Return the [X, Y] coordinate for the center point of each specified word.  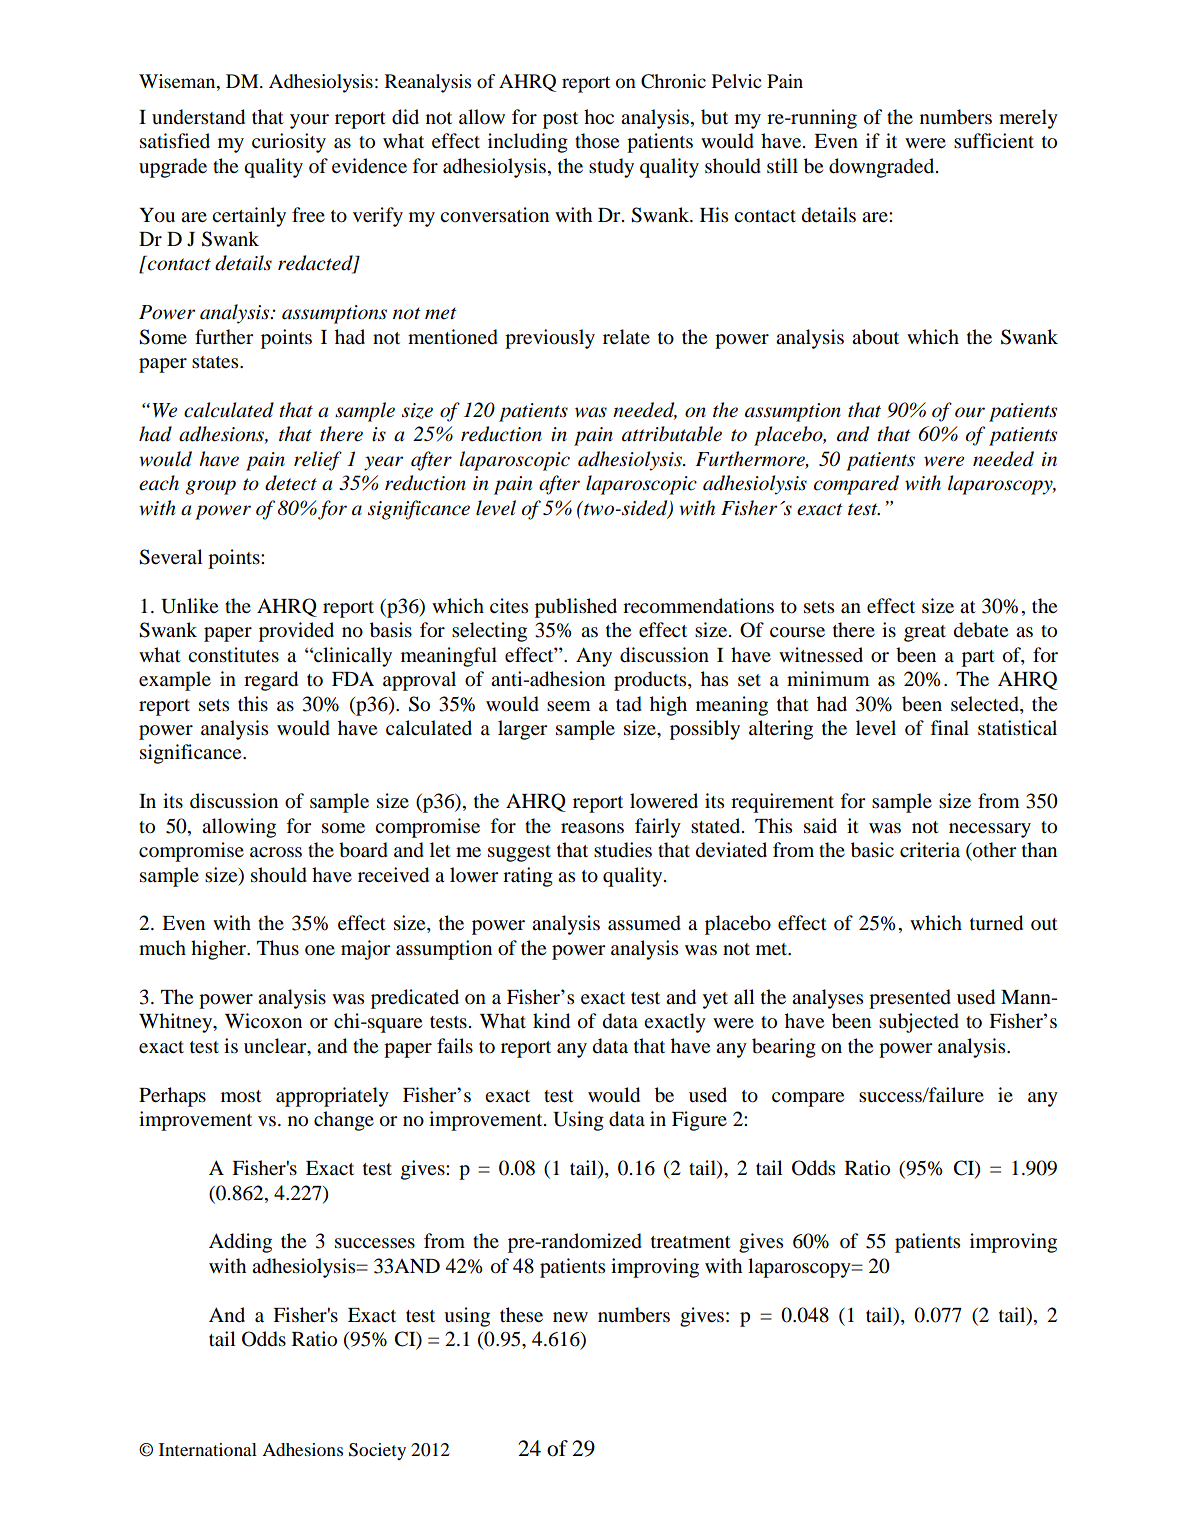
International [208, 1449]
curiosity [289, 143]
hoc [599, 117]
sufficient [994, 140]
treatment [691, 1242]
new [570, 1317]
